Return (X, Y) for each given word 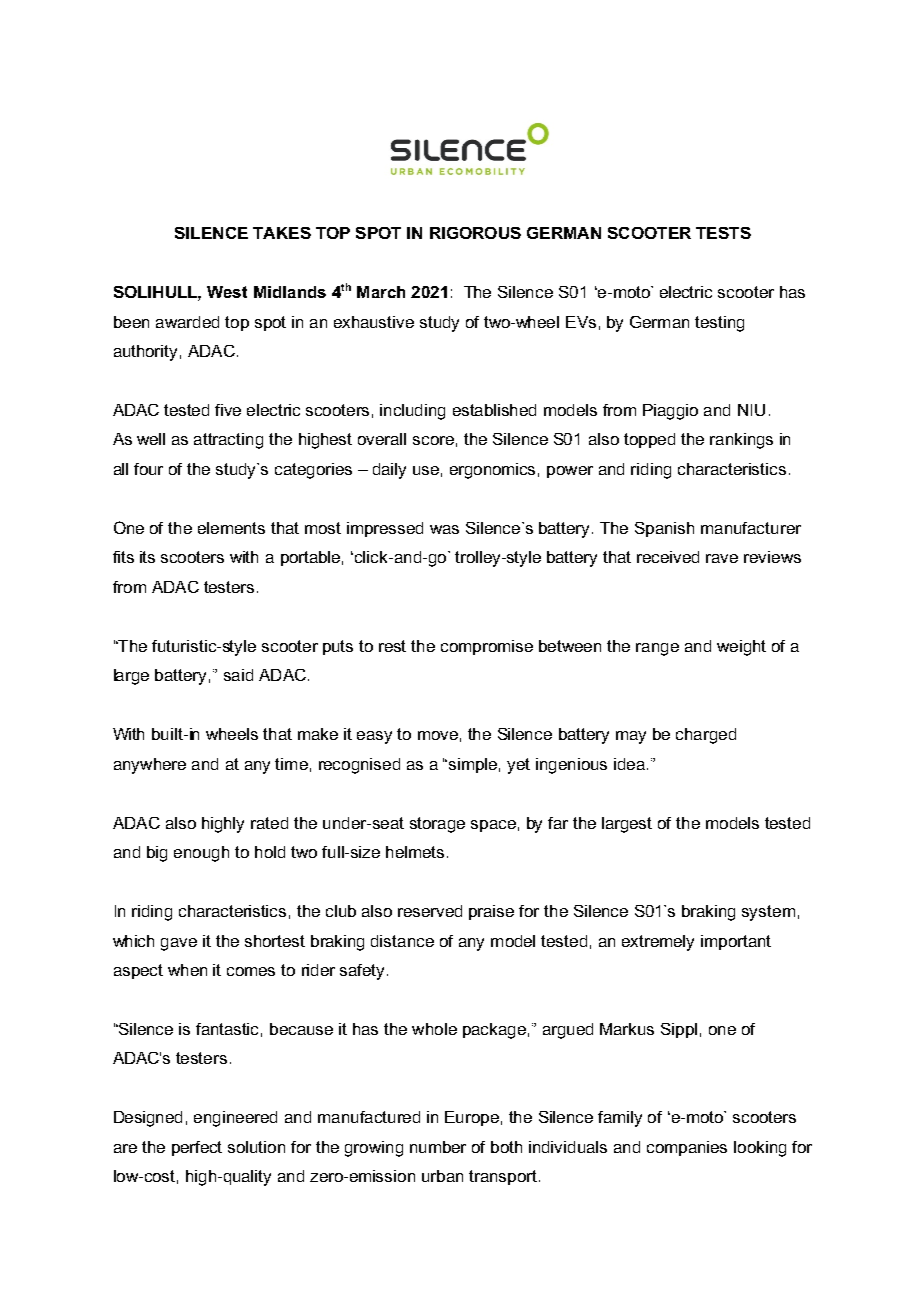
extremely (658, 943)
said (238, 675)
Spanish (664, 529)
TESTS (723, 233)
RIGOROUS (475, 233)
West (227, 292)
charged (706, 736)
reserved (430, 911)
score (433, 440)
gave (179, 944)
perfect (197, 1148)
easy (374, 737)
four (148, 469)
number (438, 1147)
